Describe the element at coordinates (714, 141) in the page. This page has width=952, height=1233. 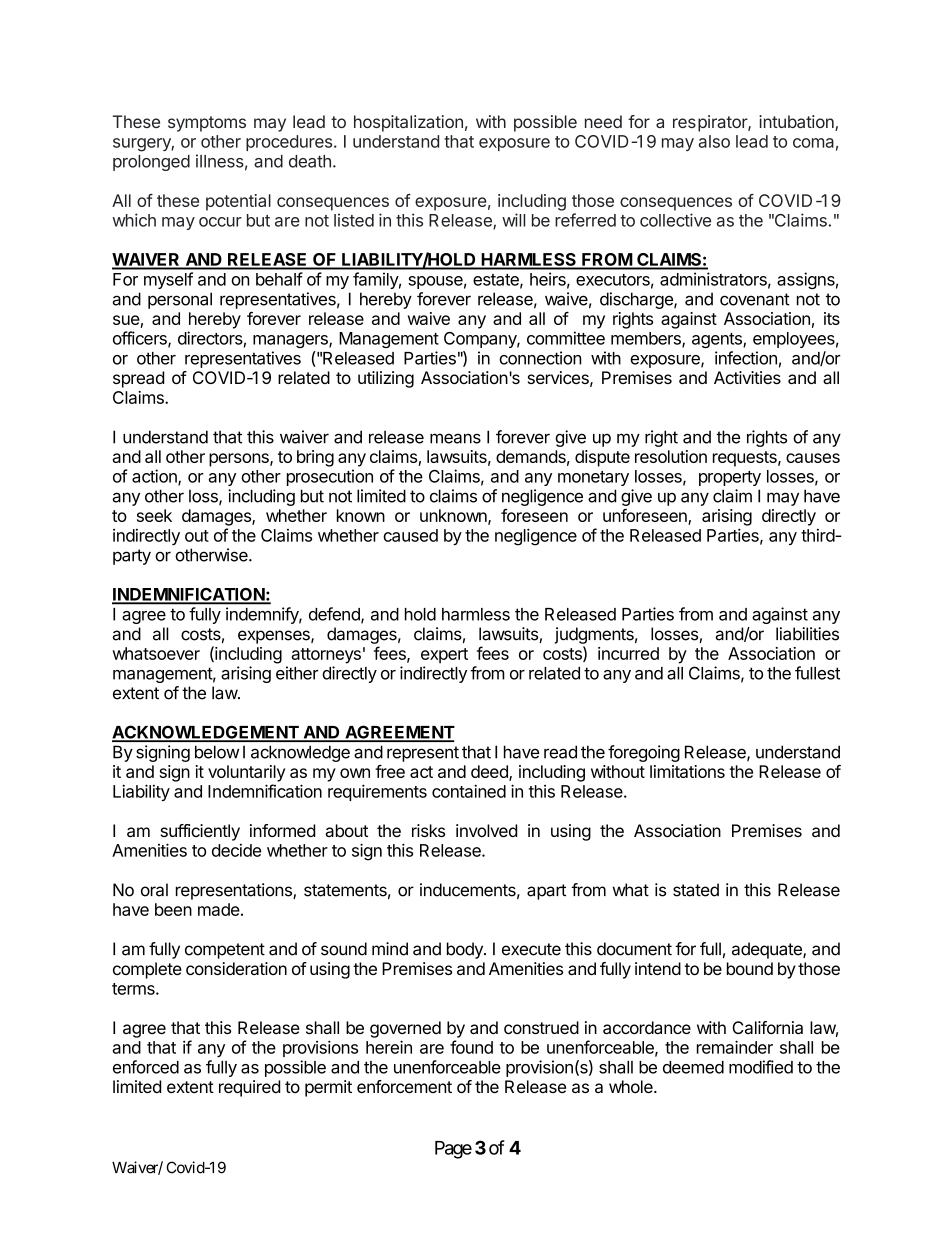
I see `also` at that location.
